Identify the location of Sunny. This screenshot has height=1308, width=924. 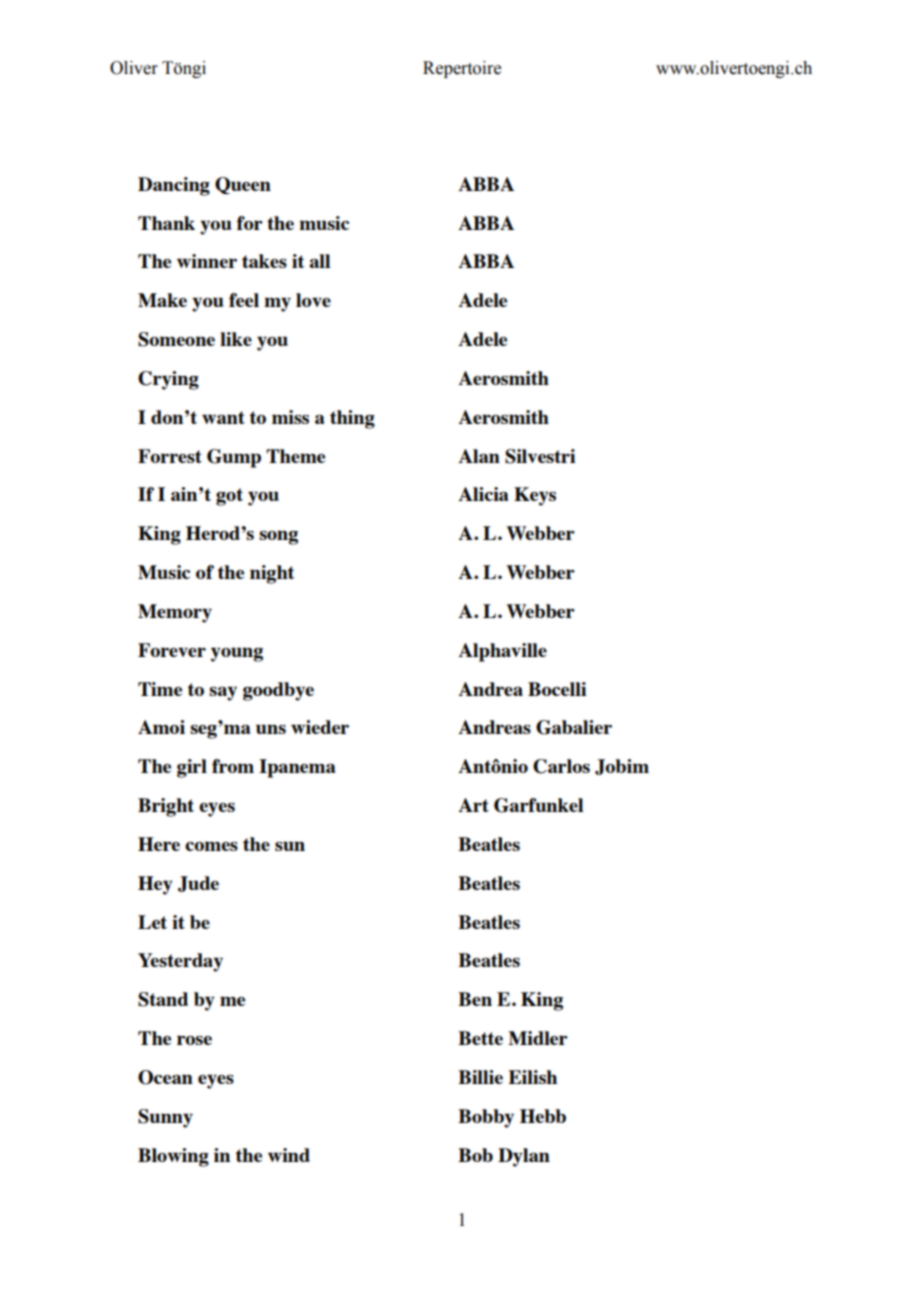
(165, 1118).
